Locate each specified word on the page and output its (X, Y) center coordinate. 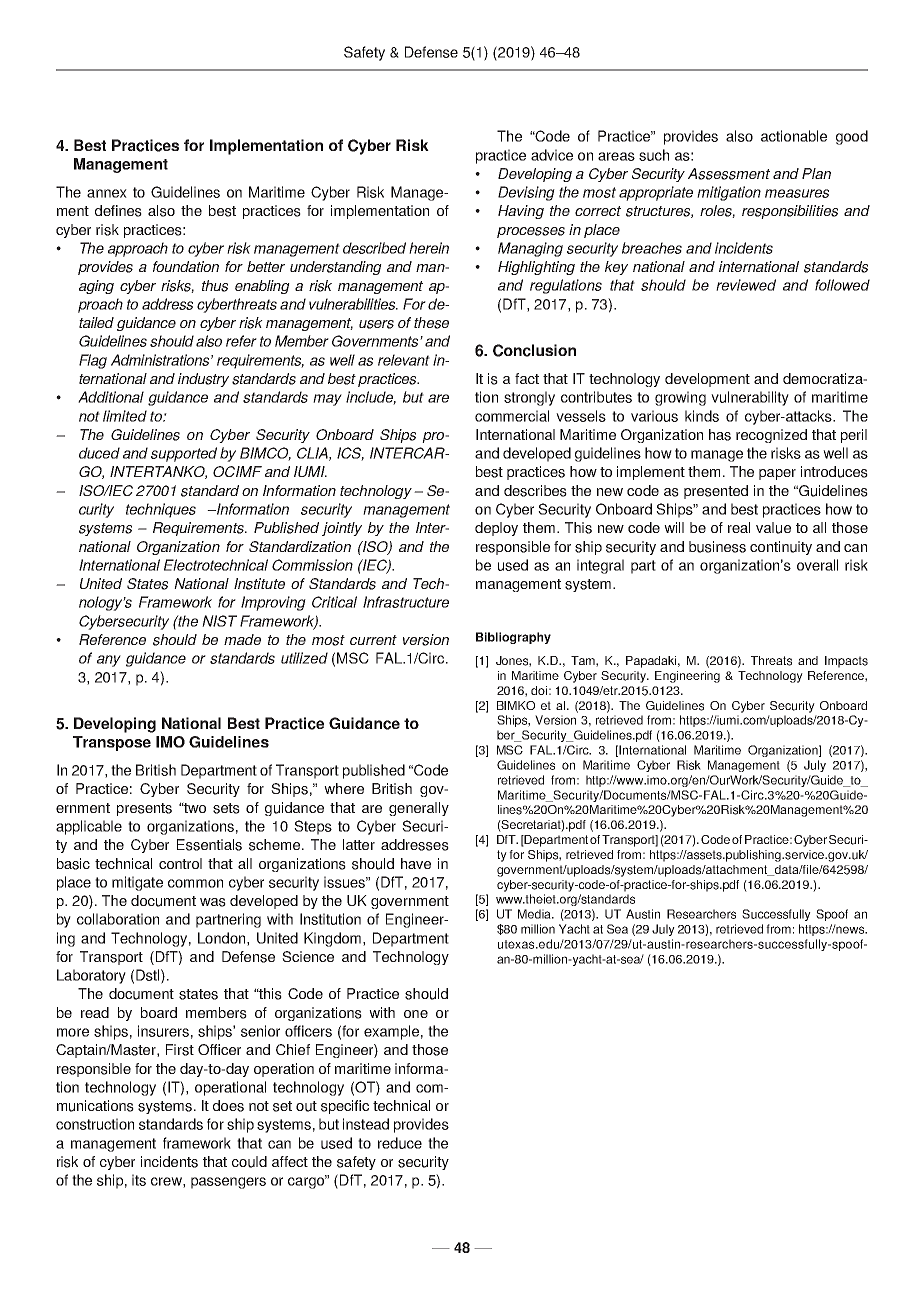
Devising (526, 193)
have (416, 863)
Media (536, 914)
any (109, 661)
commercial (512, 416)
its (139, 1180)
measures (797, 193)
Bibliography (513, 638)
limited (125, 416)
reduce (400, 1143)
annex (107, 193)
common (195, 883)
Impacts (846, 662)
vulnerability (750, 398)
